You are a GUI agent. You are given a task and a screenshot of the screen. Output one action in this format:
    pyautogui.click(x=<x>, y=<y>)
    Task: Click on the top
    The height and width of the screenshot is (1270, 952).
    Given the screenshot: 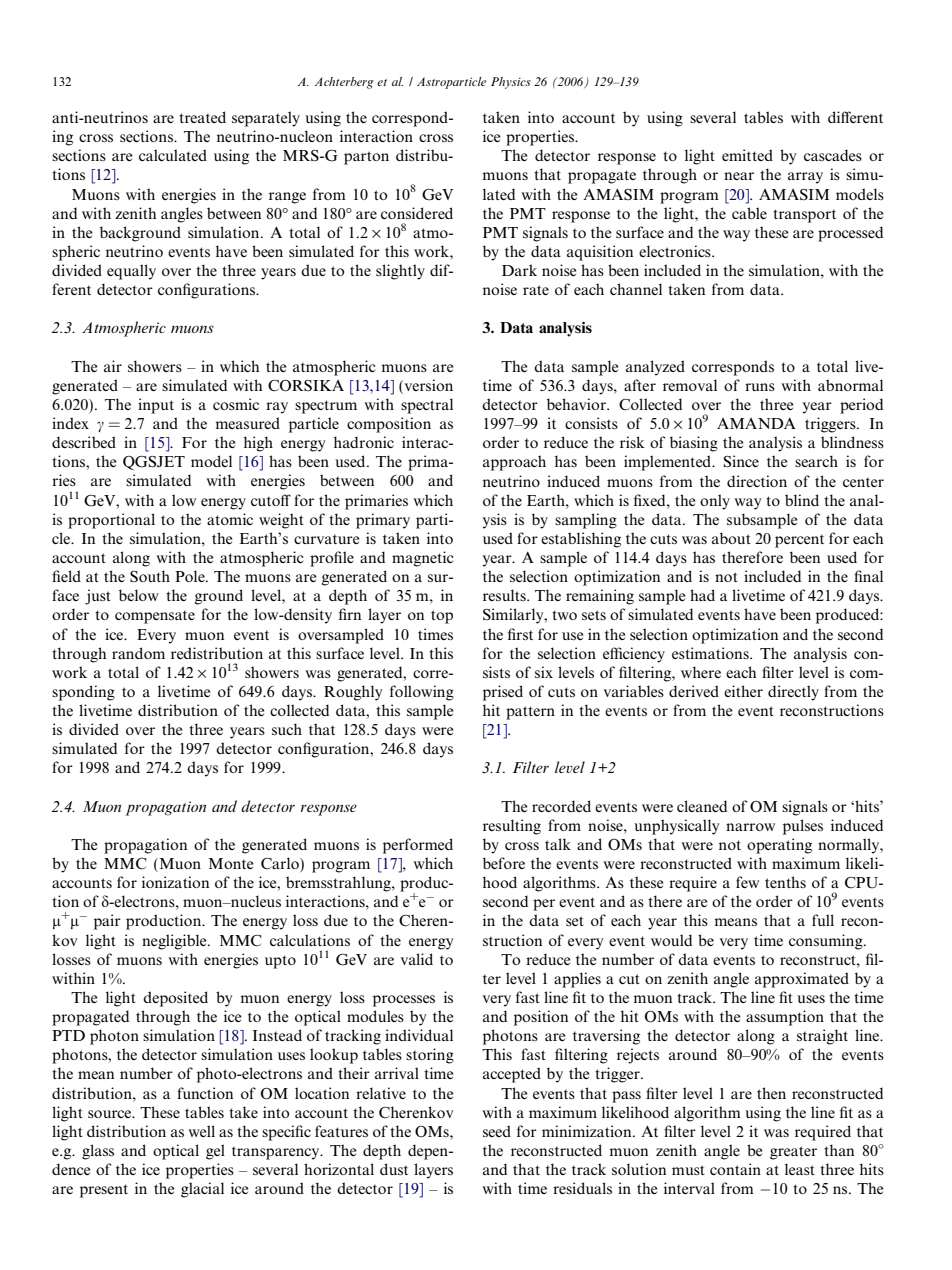 What is the action you would take?
    pyautogui.click(x=442, y=617)
